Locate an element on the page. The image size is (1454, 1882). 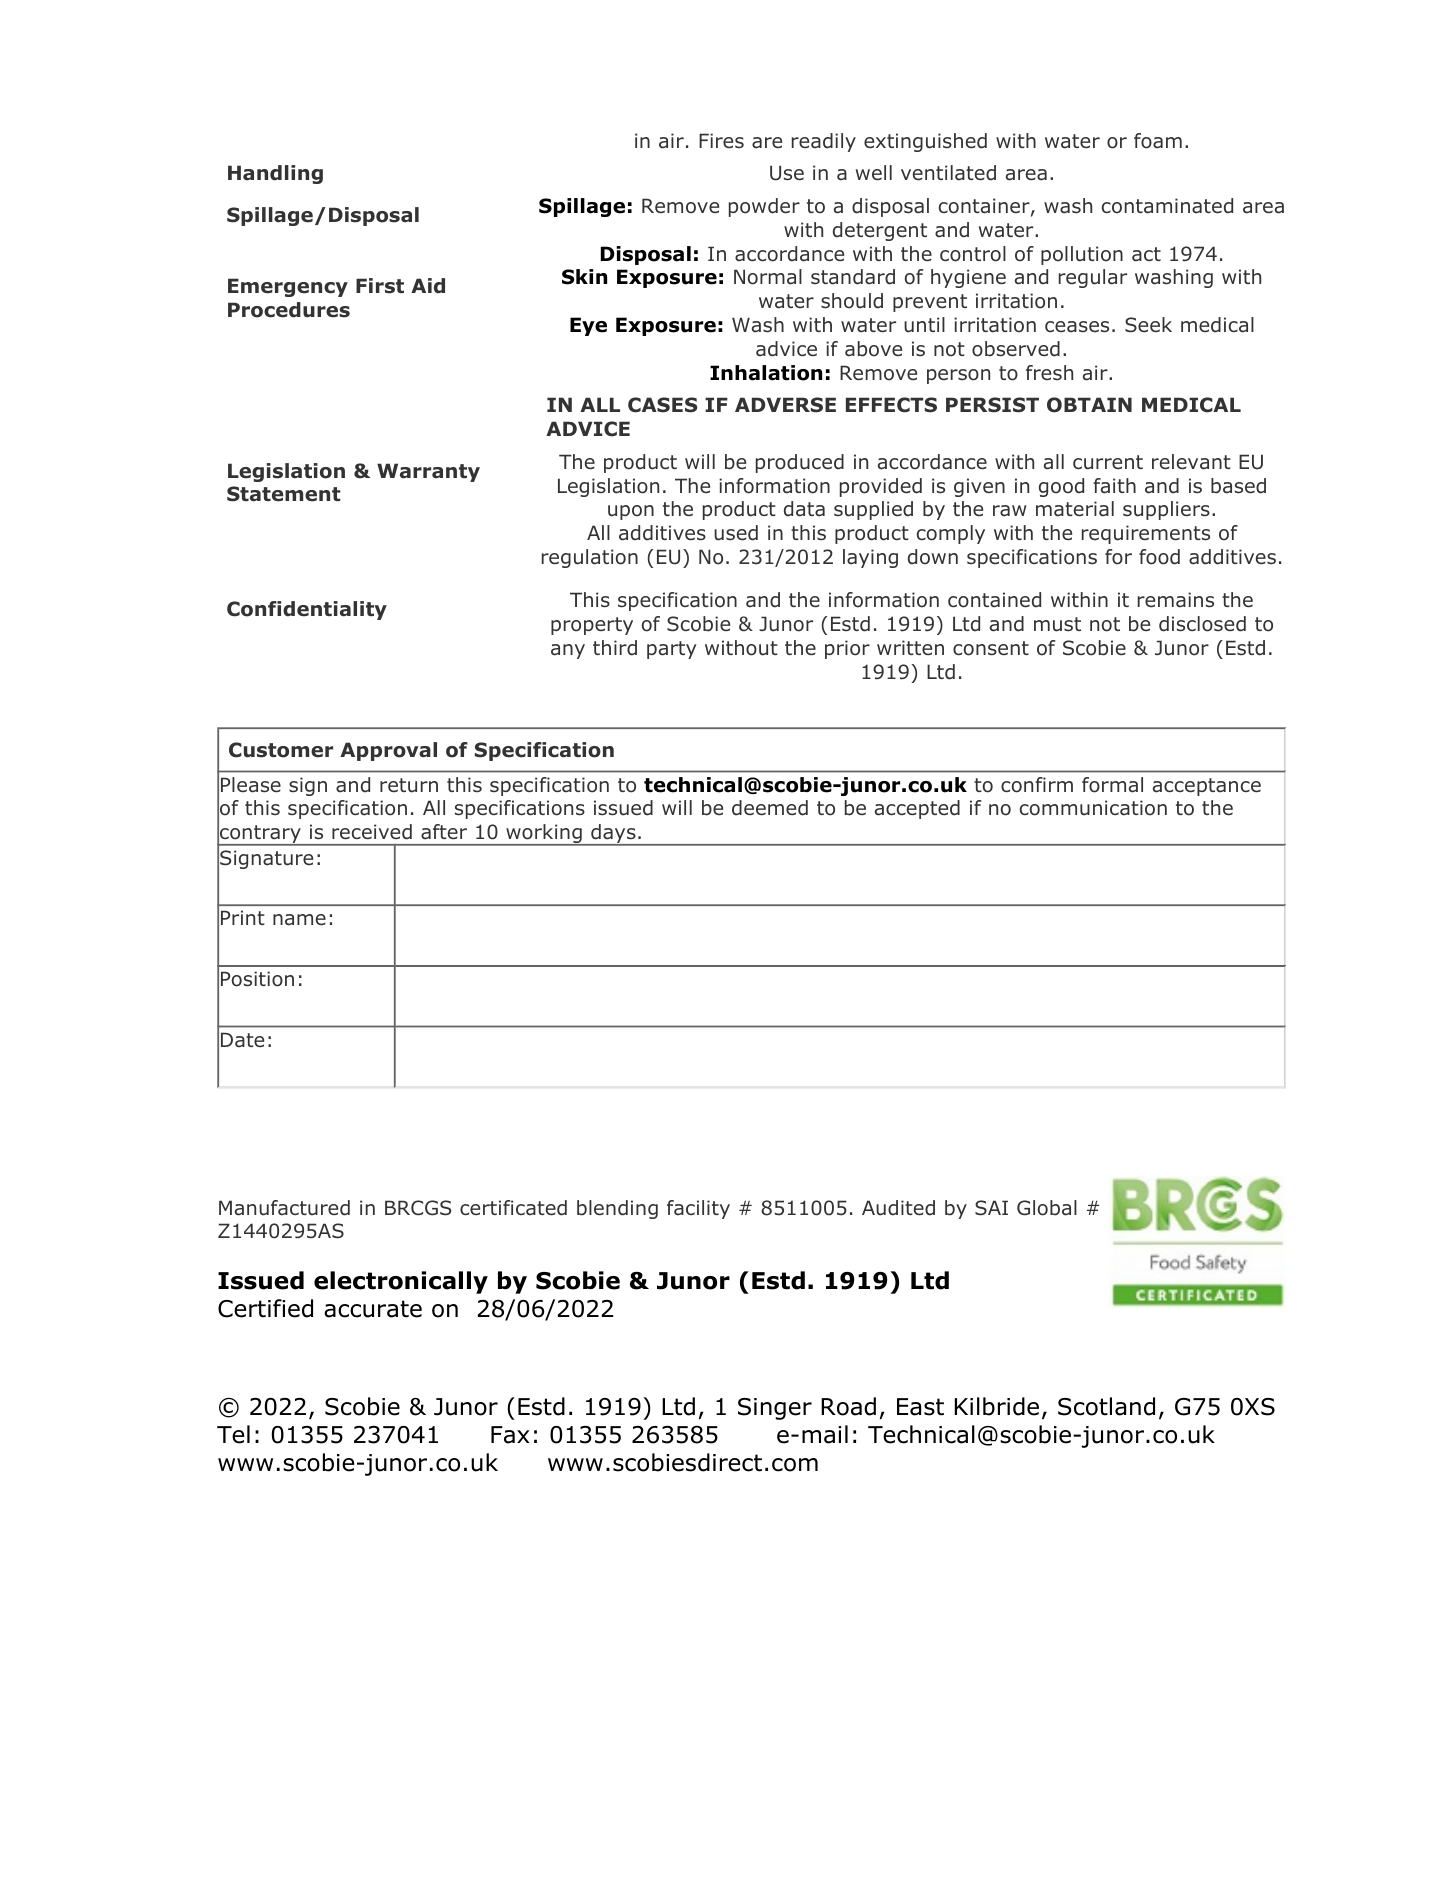
return is located at coordinates (409, 785).
